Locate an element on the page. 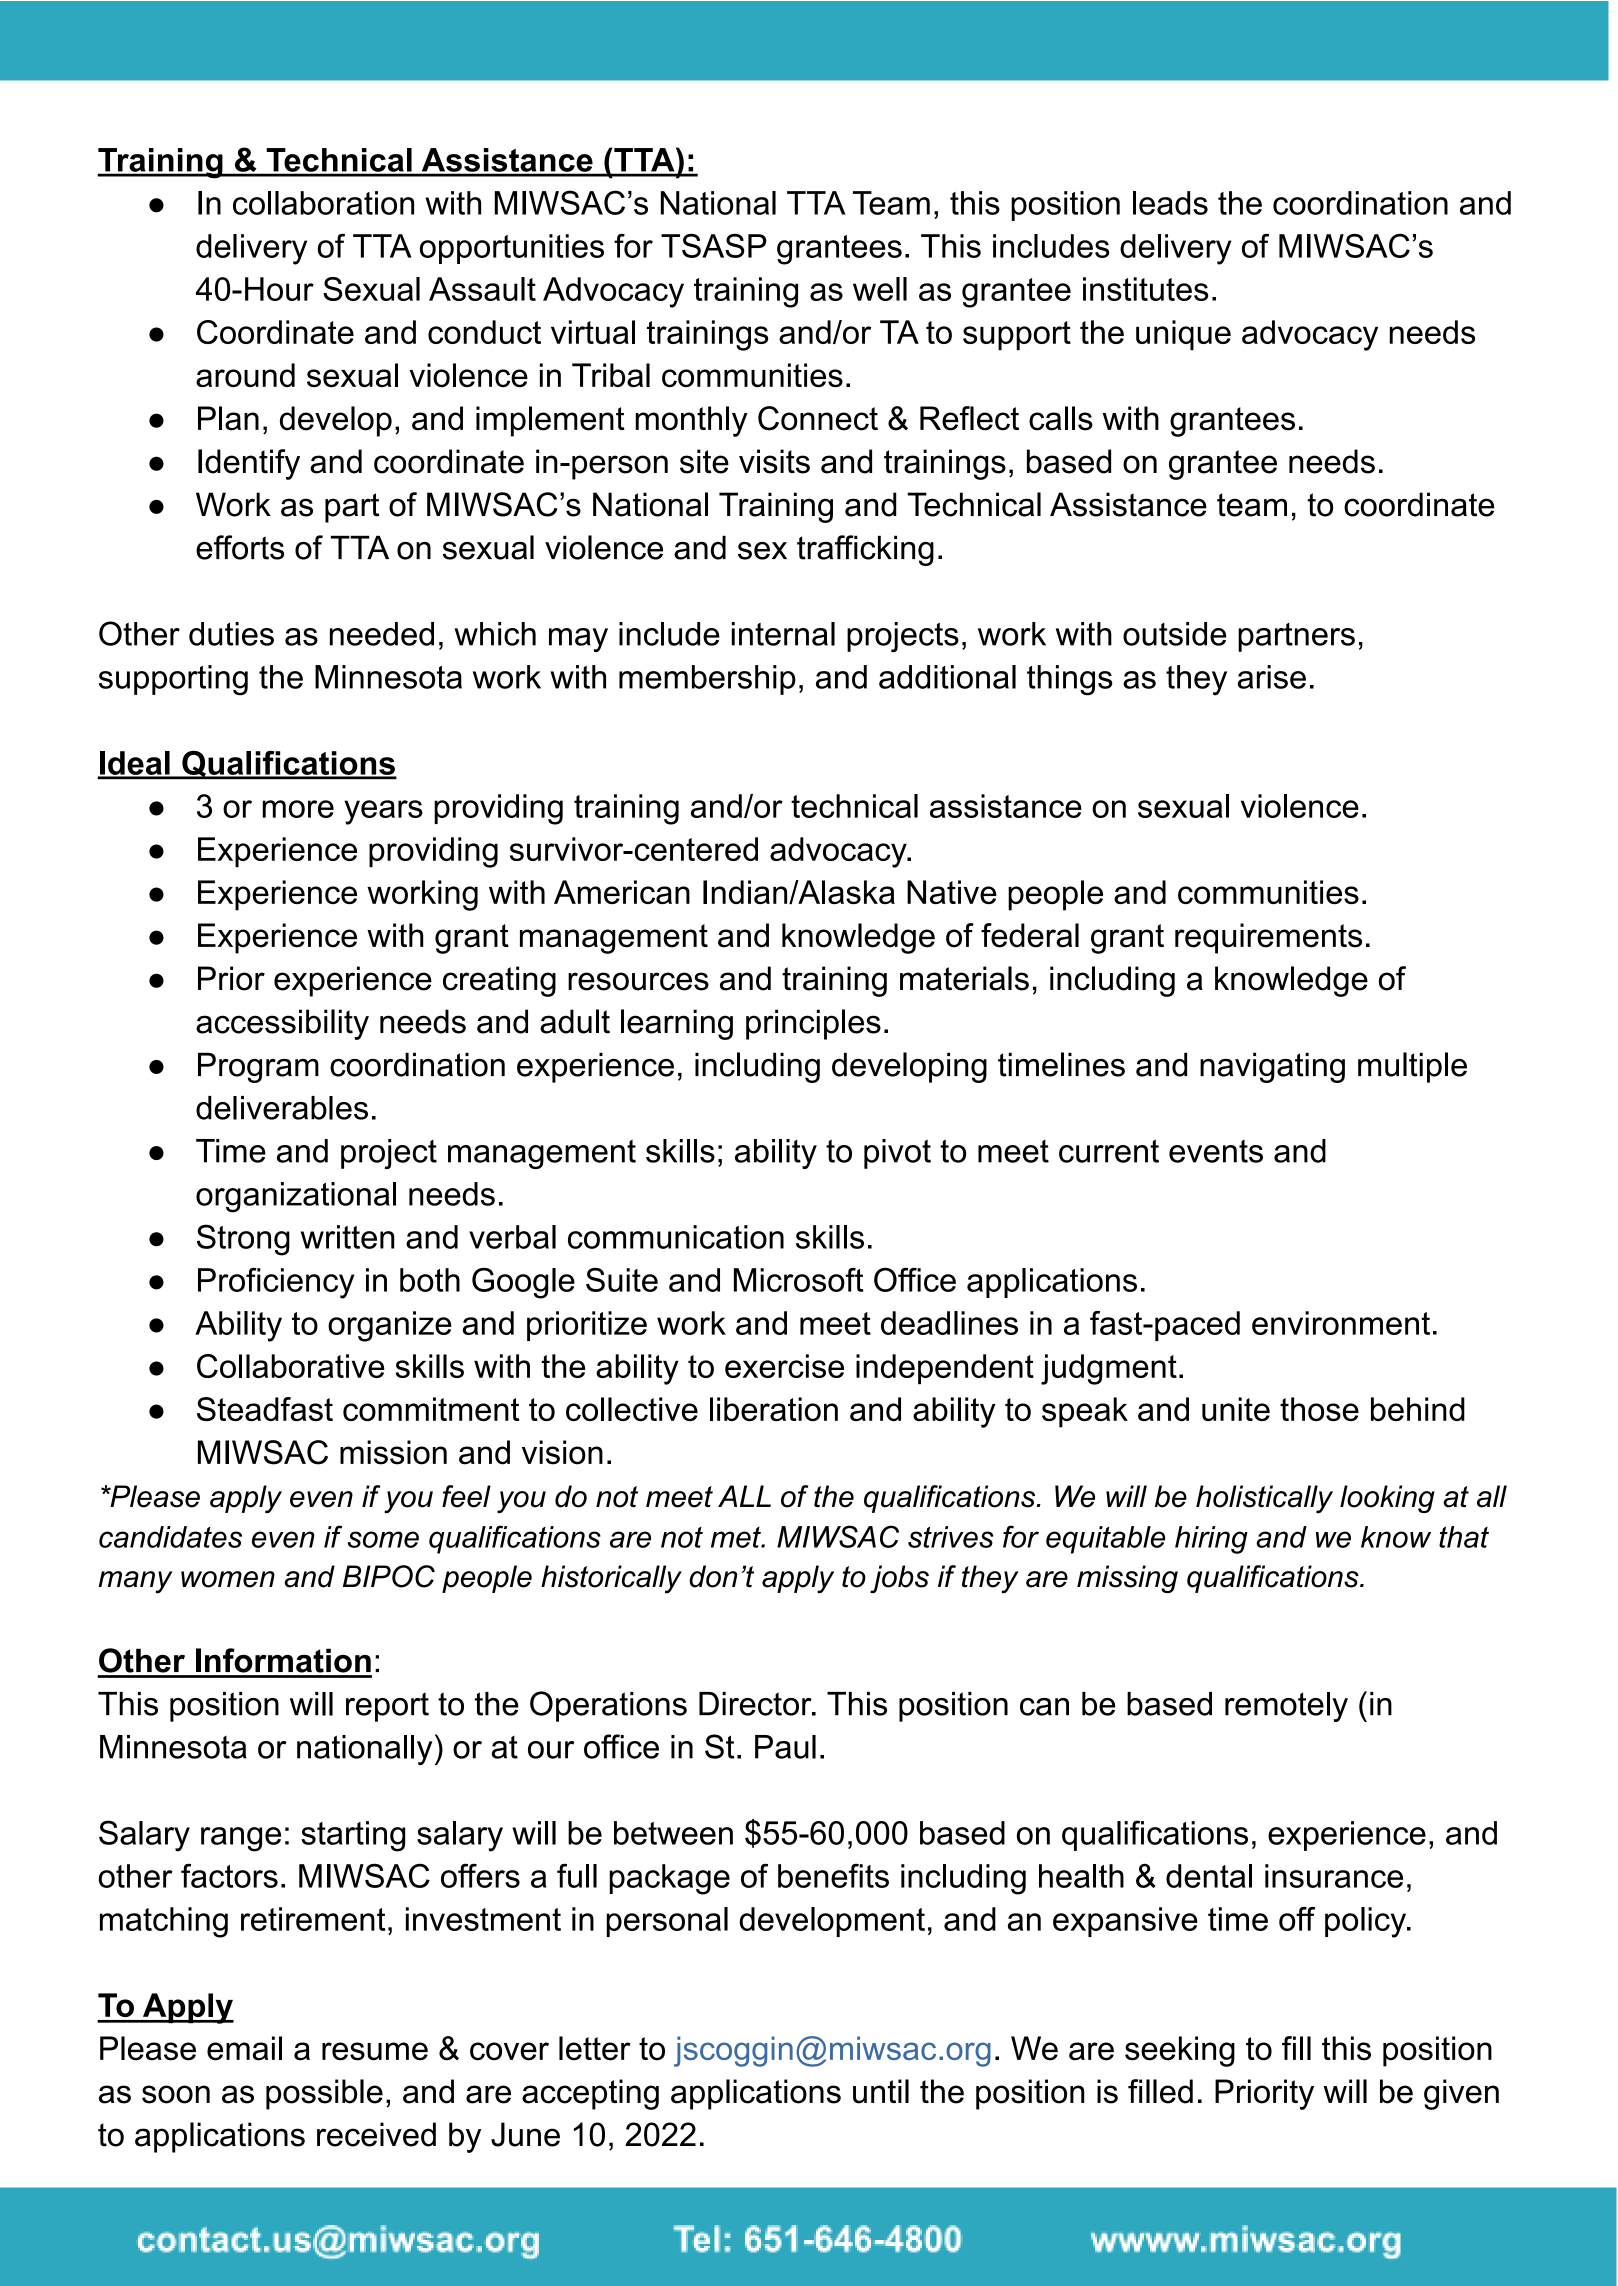 The image size is (1618, 2286). well is located at coordinates (880, 289).
